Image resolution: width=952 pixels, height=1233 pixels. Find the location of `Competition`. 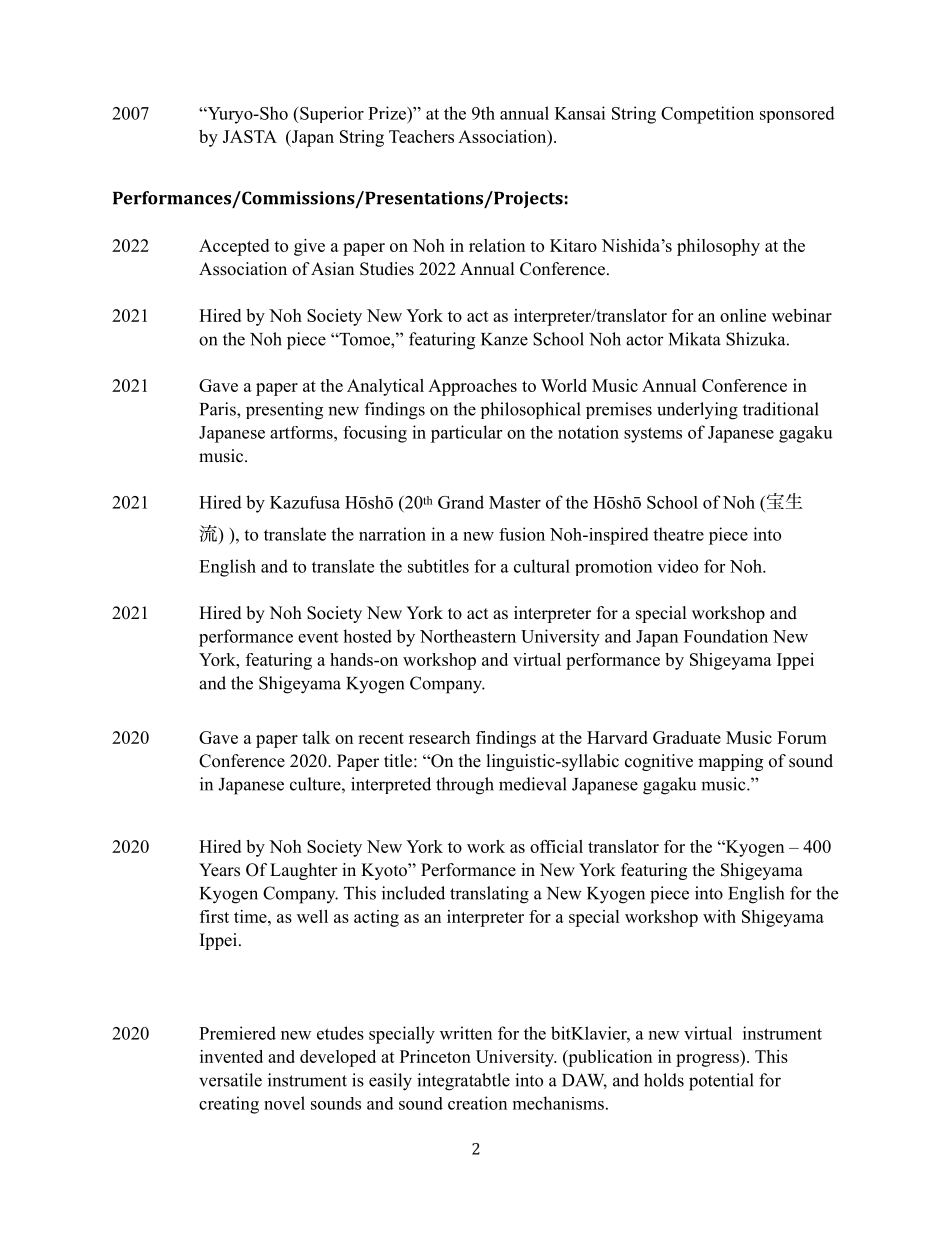

Competition is located at coordinates (707, 115).
